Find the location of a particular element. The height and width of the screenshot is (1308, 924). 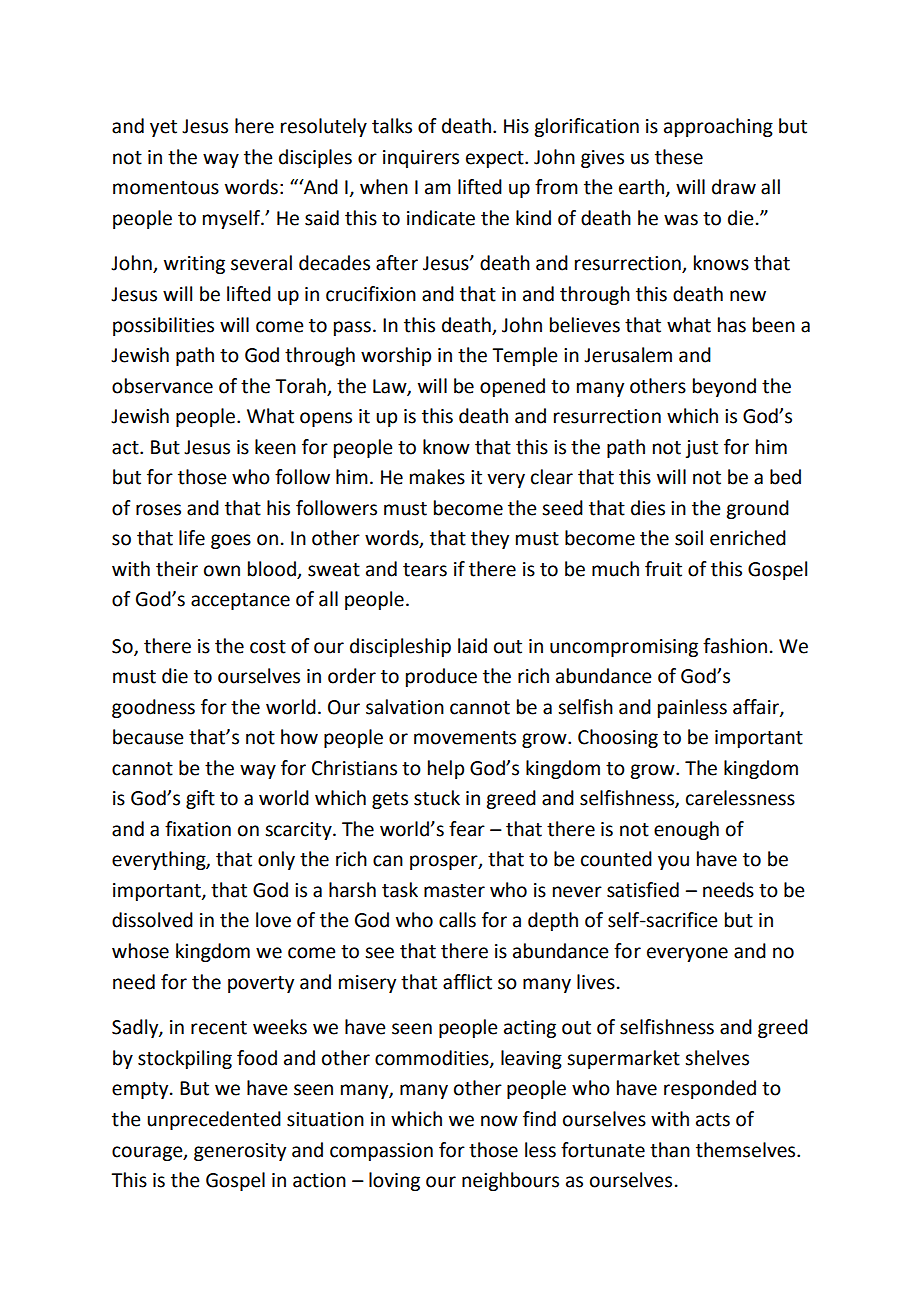

neighbours is located at coordinates (510, 1181).
